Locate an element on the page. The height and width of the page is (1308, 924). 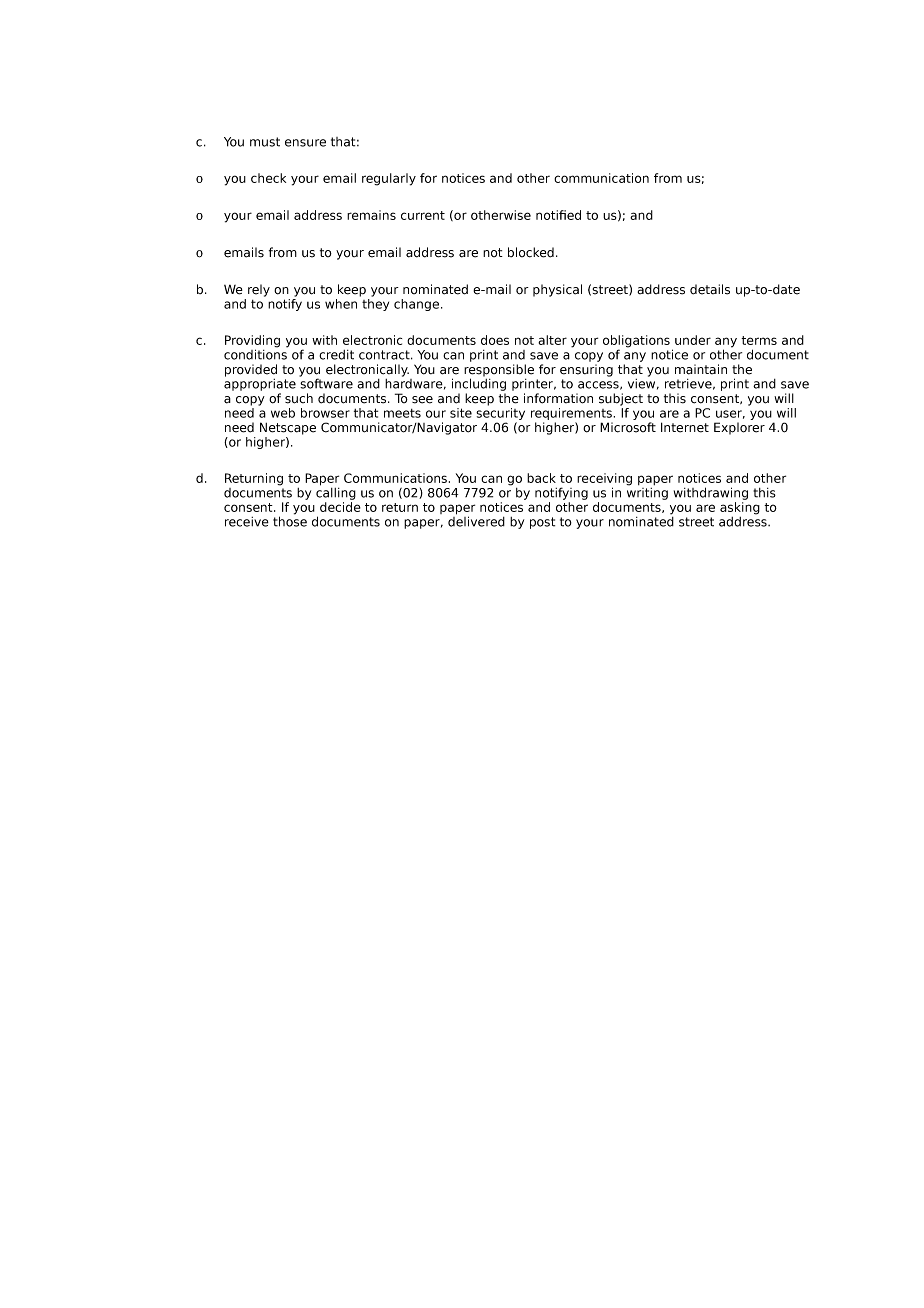
regularly is located at coordinates (389, 179).
